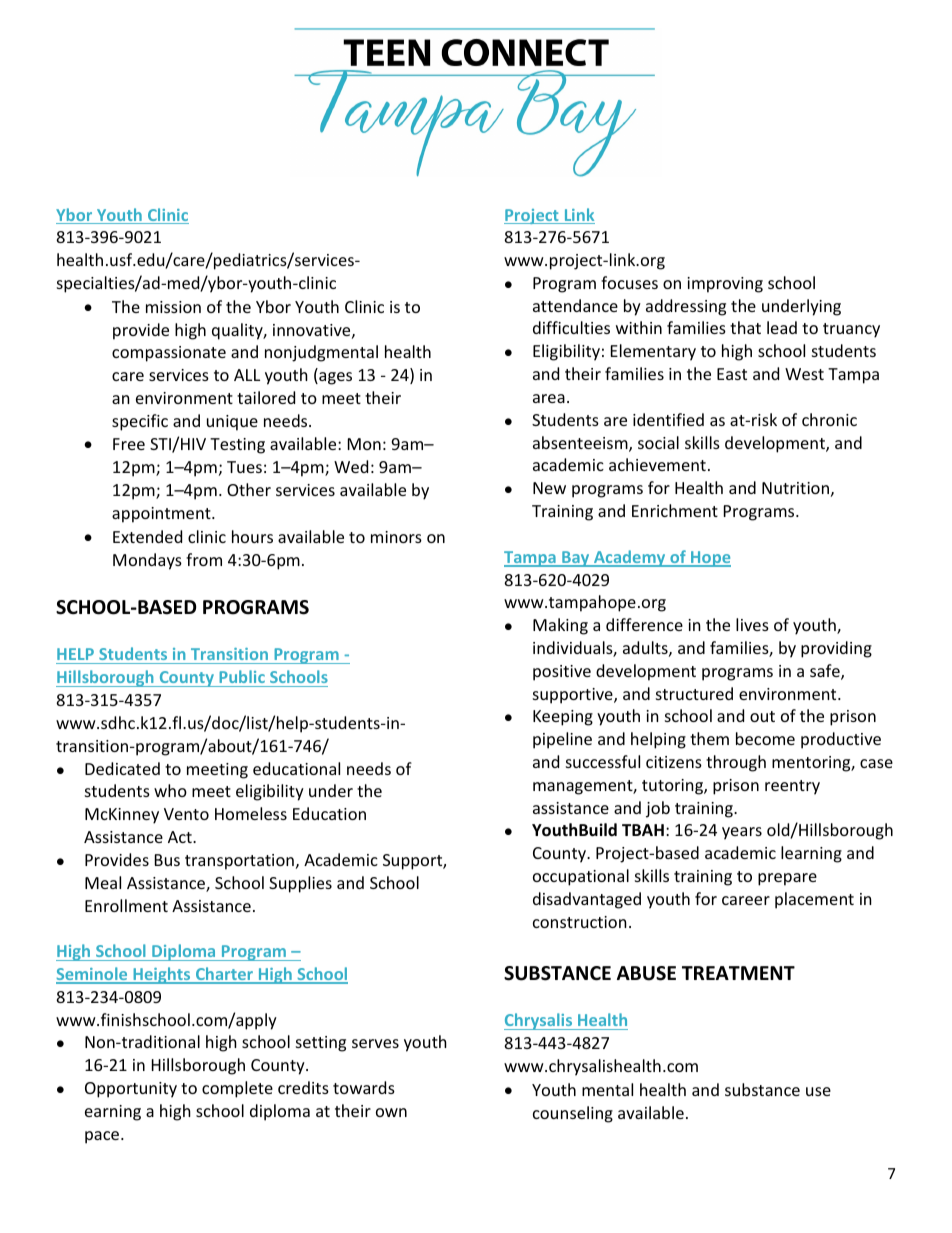 Image resolution: width=952 pixels, height=1233 pixels. Describe the element at coordinates (244, 467) in the screenshot. I see `Tues` at that location.
